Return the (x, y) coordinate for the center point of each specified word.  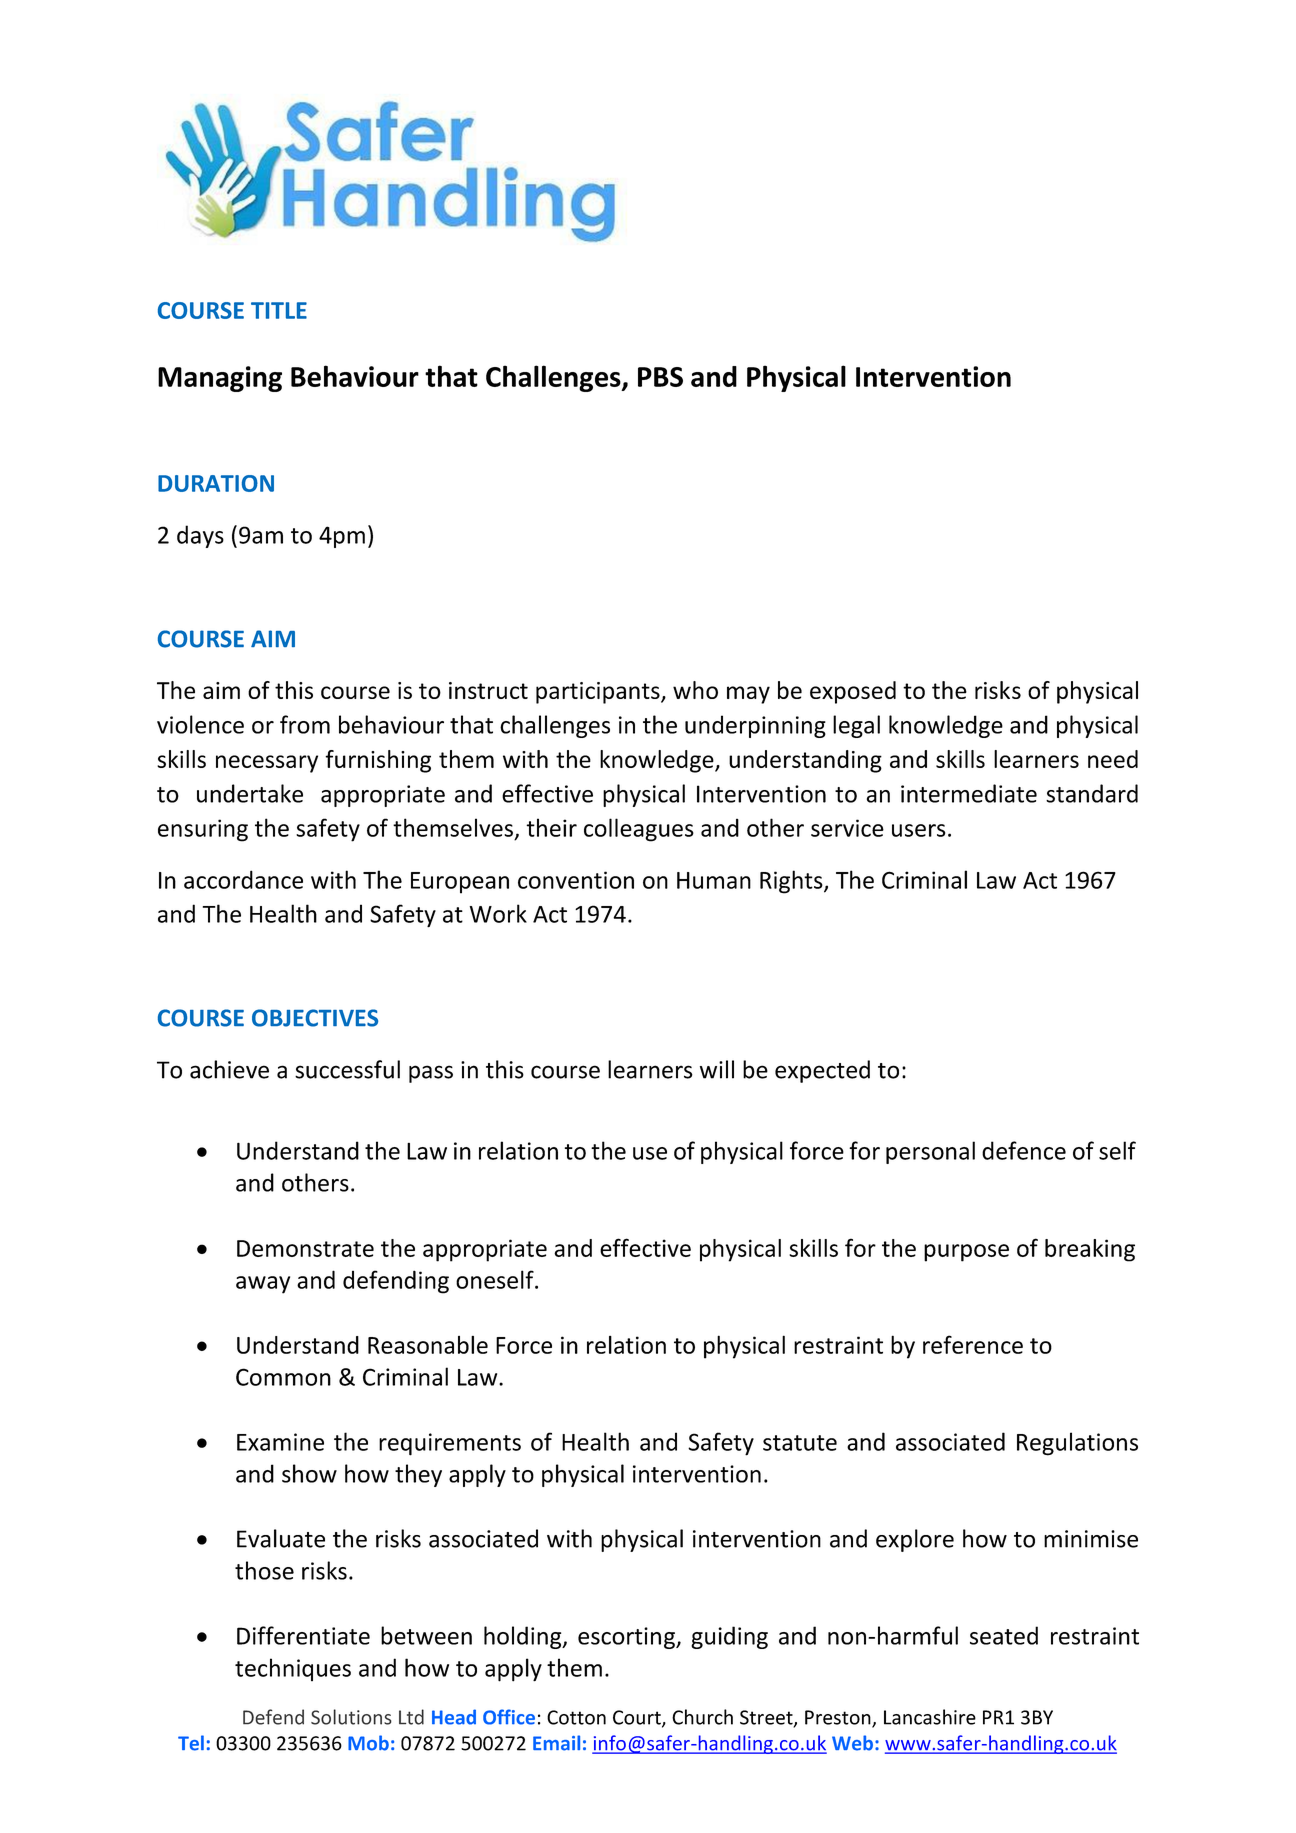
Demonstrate (305, 1248)
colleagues (639, 830)
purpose (966, 1253)
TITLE (279, 310)
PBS (660, 377)
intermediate (969, 793)
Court (638, 1718)
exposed (853, 692)
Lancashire (930, 1717)
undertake (250, 793)
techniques (293, 1669)
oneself (496, 1279)
